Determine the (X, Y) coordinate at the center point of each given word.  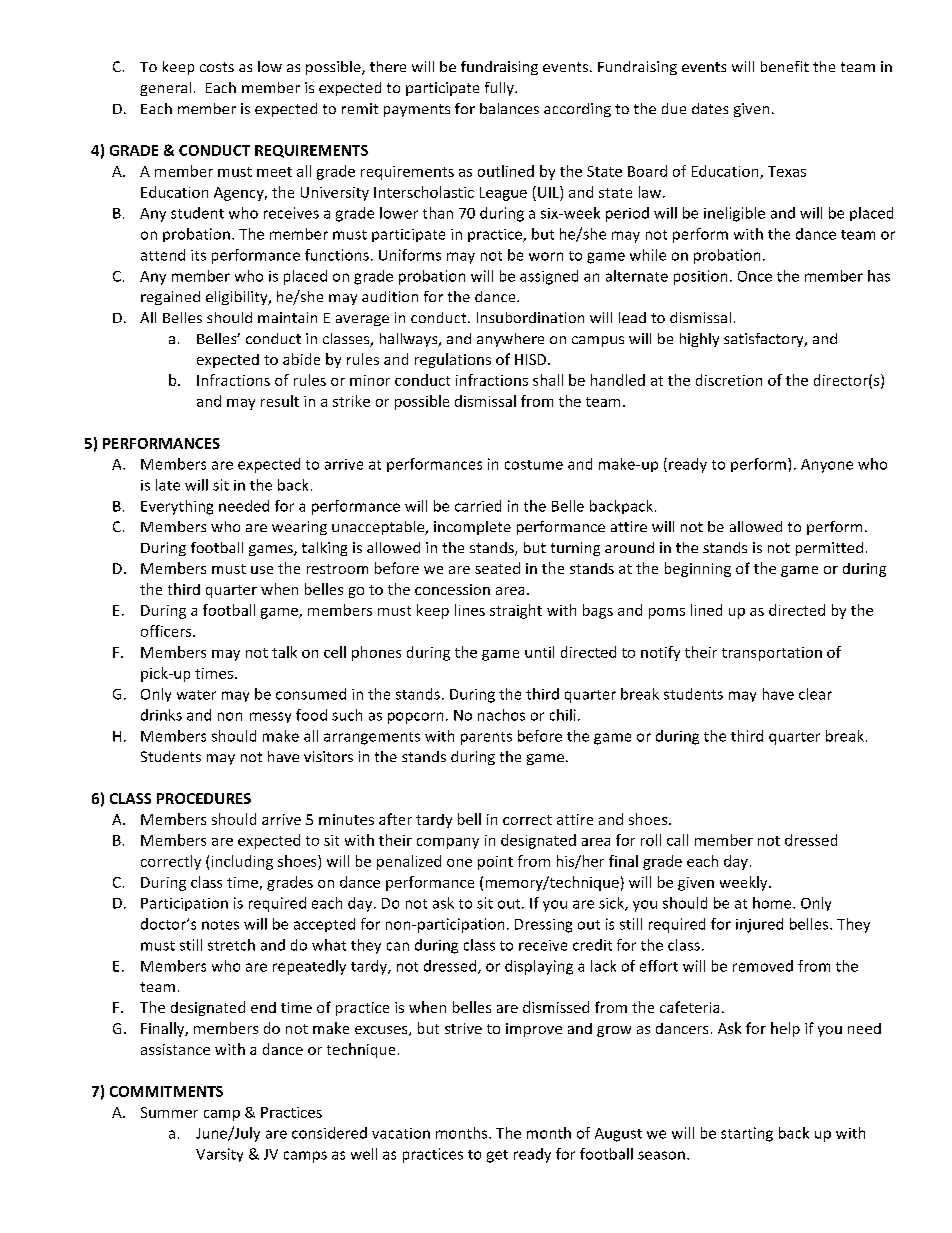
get (497, 1156)
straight (516, 611)
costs (217, 67)
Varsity (219, 1155)
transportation (772, 654)
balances (509, 108)
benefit (785, 66)
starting (747, 1134)
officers (167, 631)
